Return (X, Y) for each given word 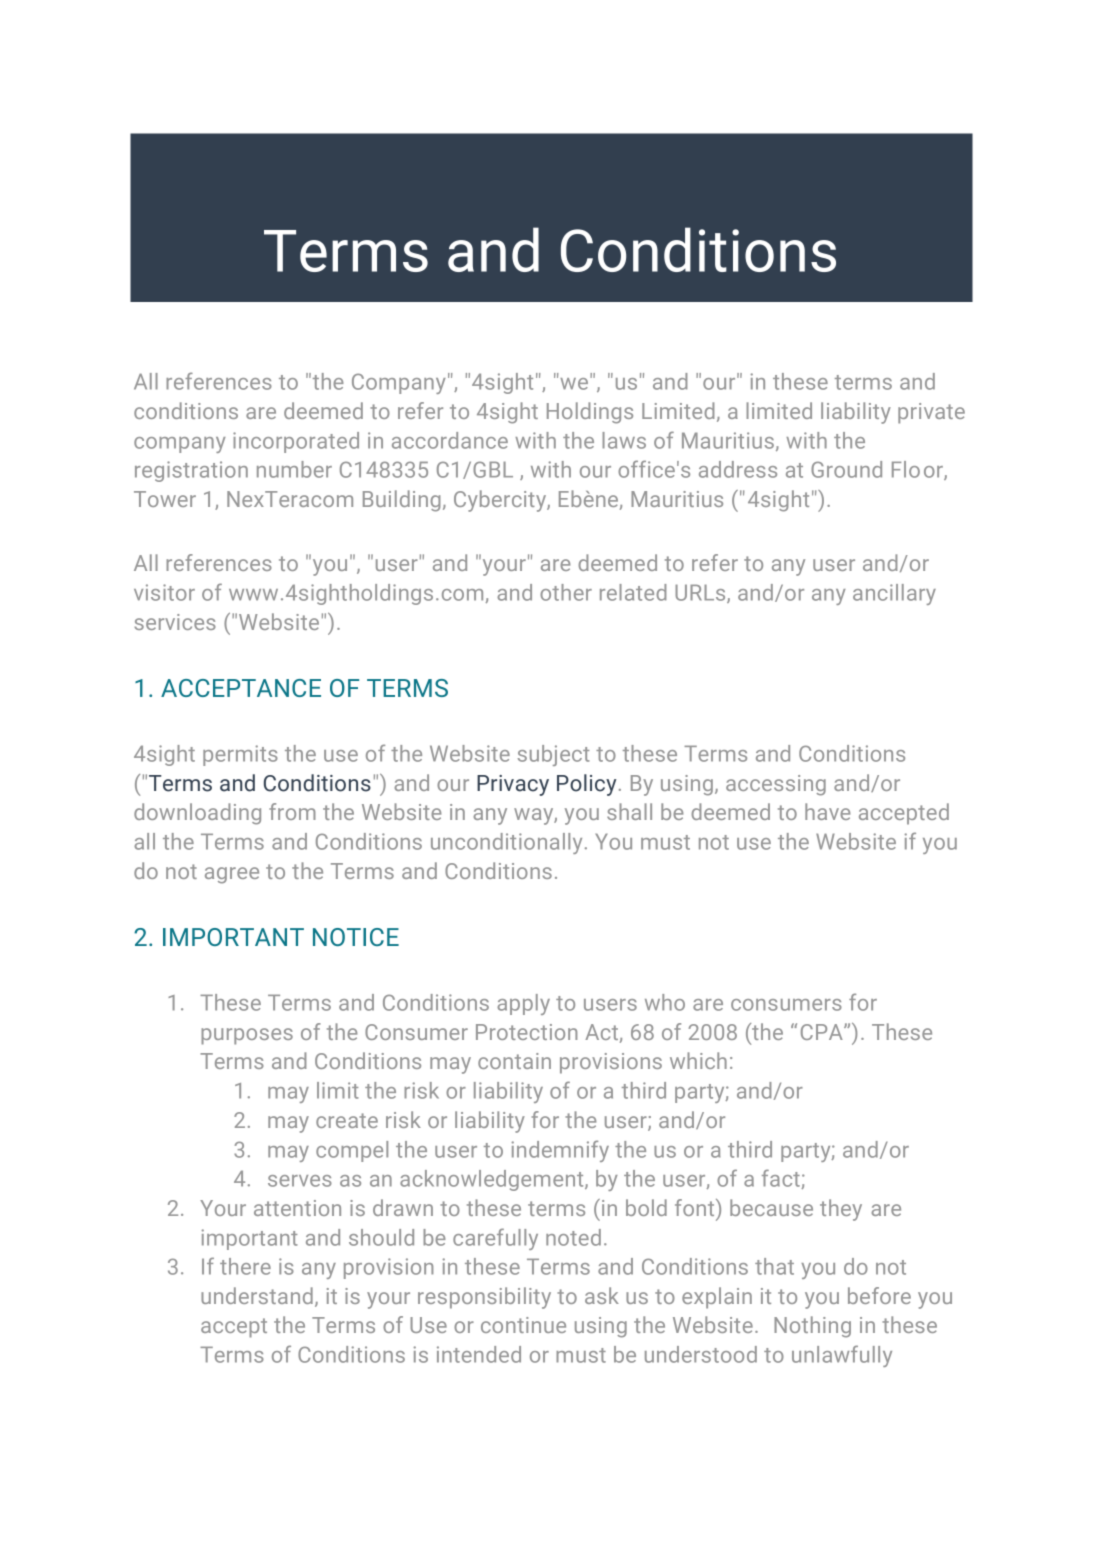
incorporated (296, 442)
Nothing (812, 1327)
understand (257, 1295)
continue (523, 1325)
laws (624, 440)
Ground (846, 469)
